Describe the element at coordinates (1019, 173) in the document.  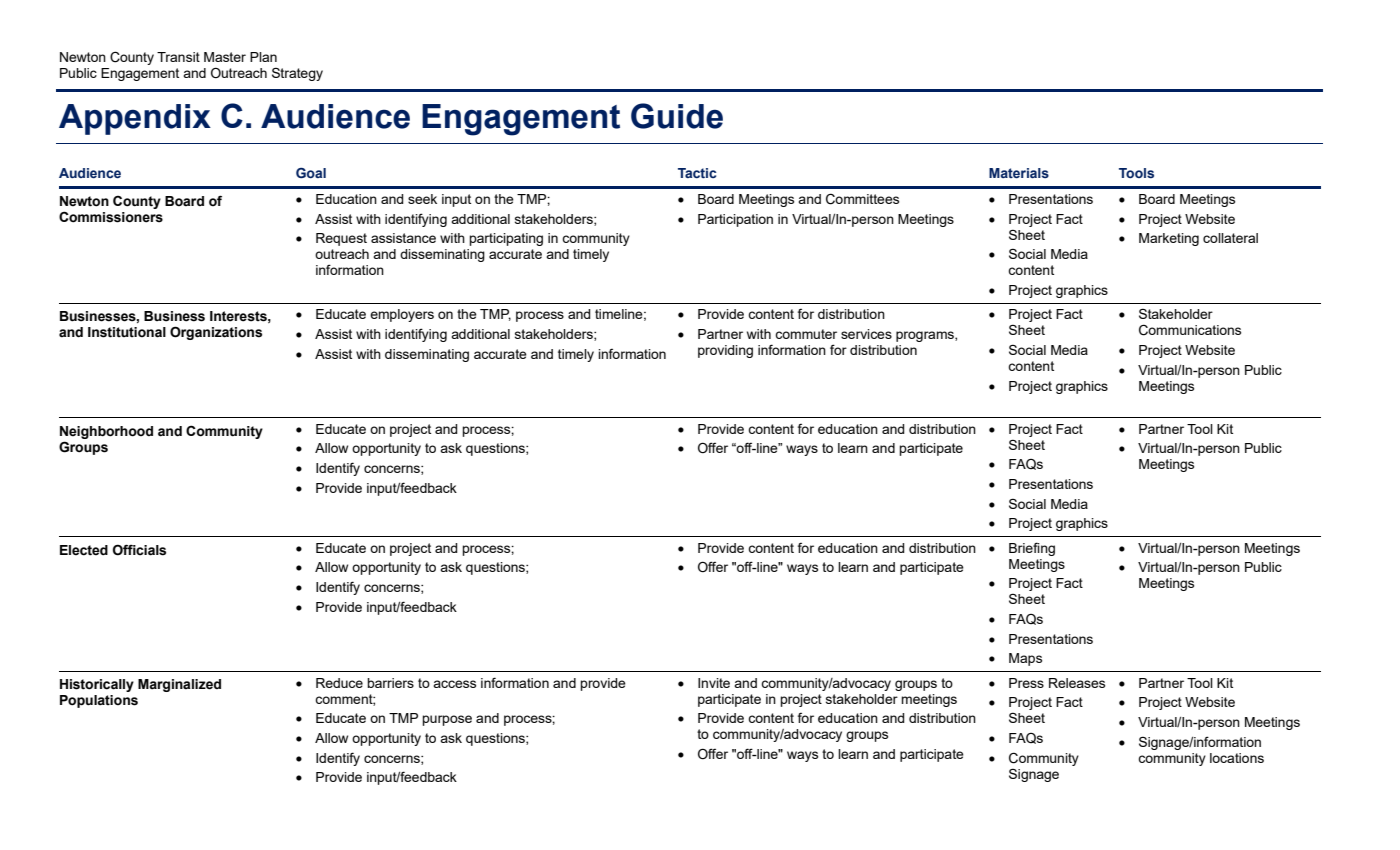
I see `Materials` at that location.
